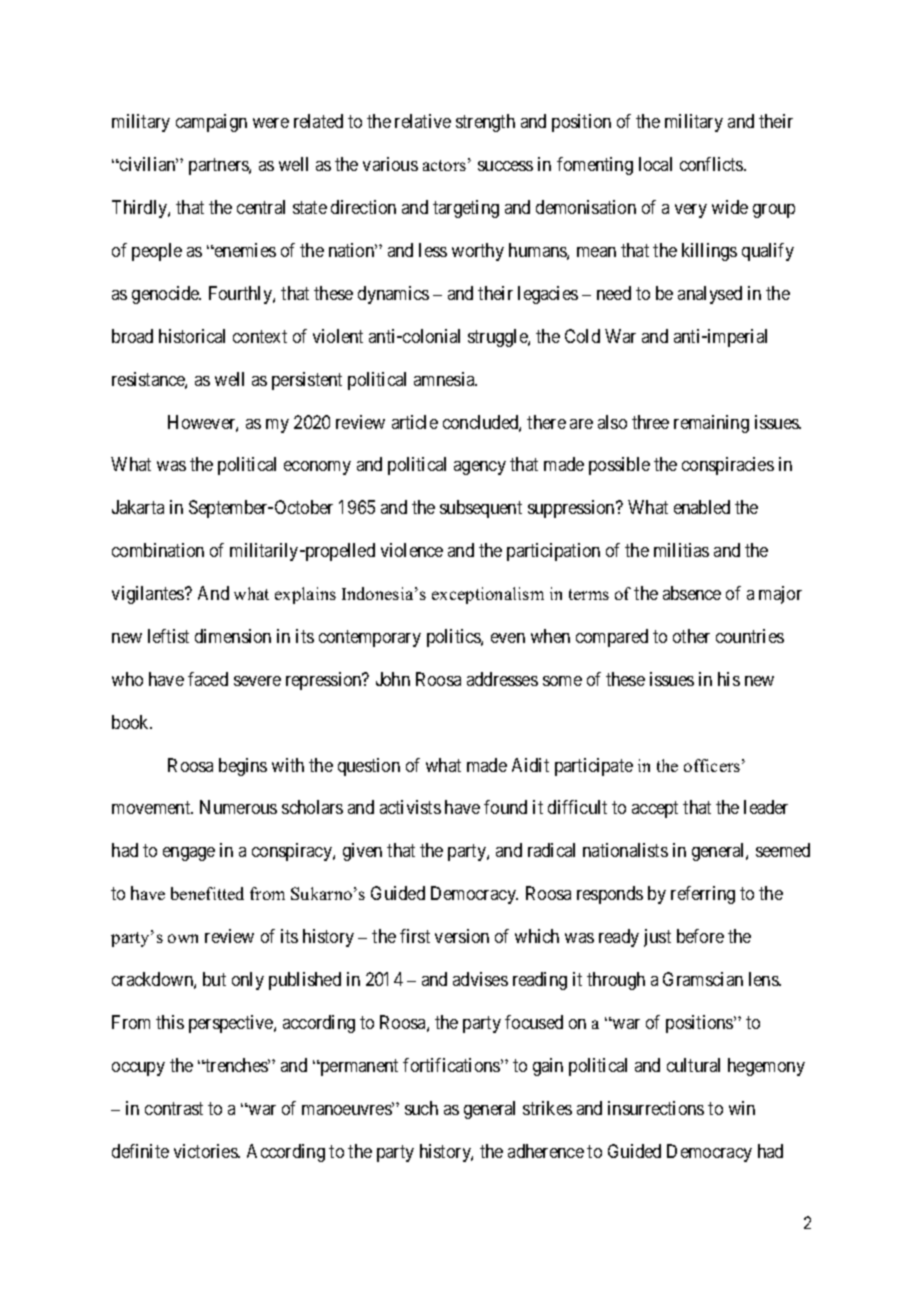 The height and width of the screenshot is (1308, 924). I want to click on referring, so click(703, 895).
